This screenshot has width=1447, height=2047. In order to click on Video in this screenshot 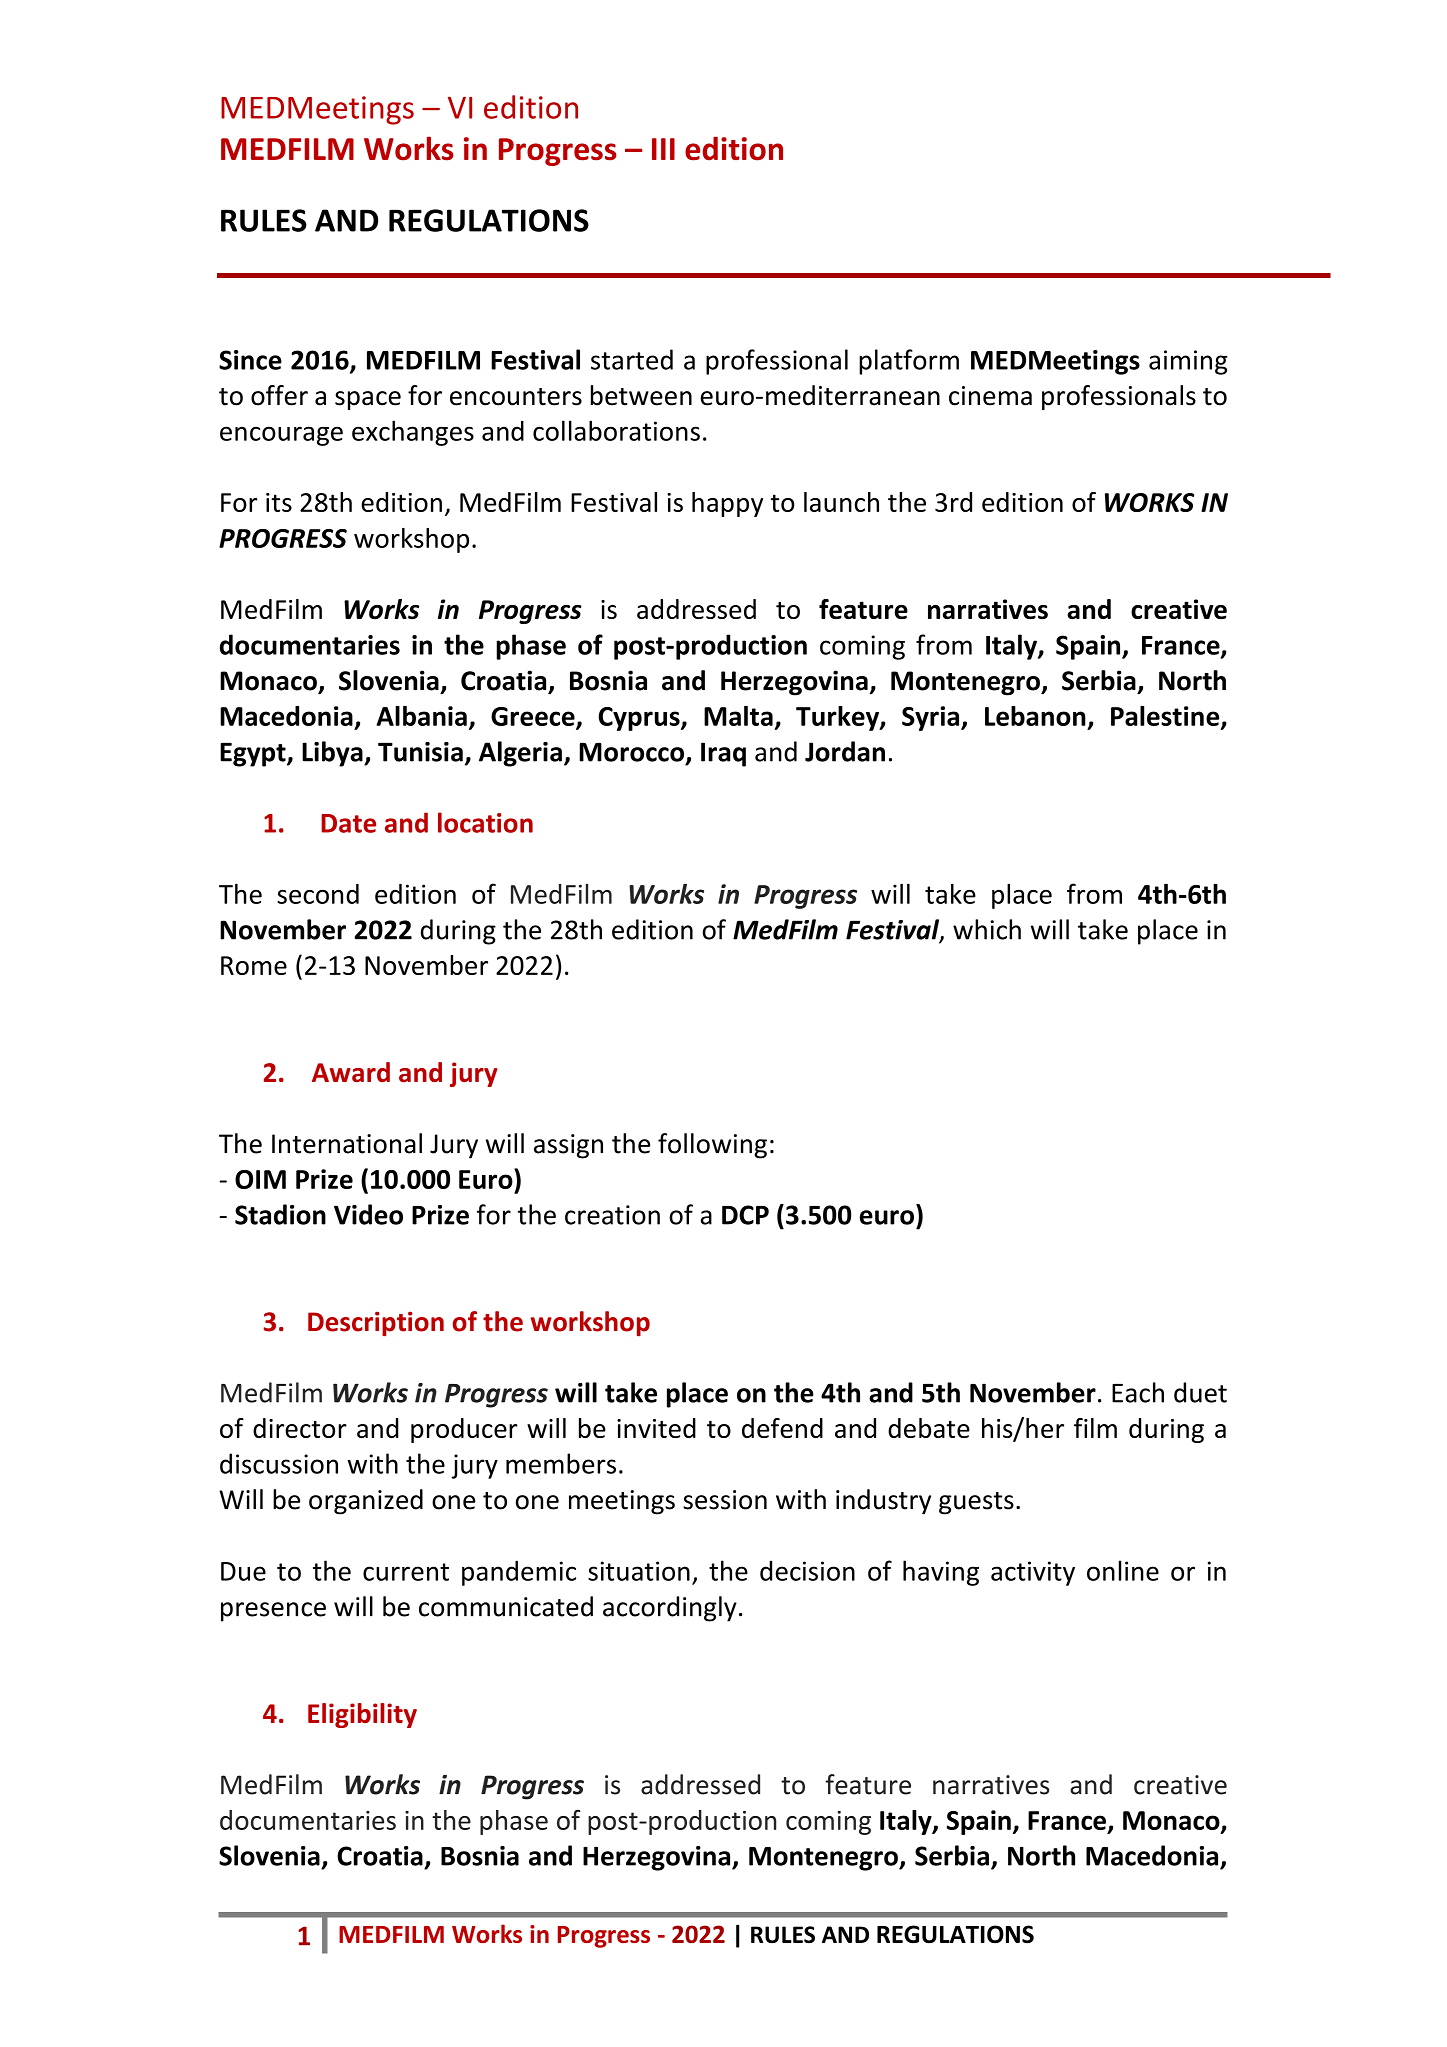, I will do `click(368, 1214)`.
